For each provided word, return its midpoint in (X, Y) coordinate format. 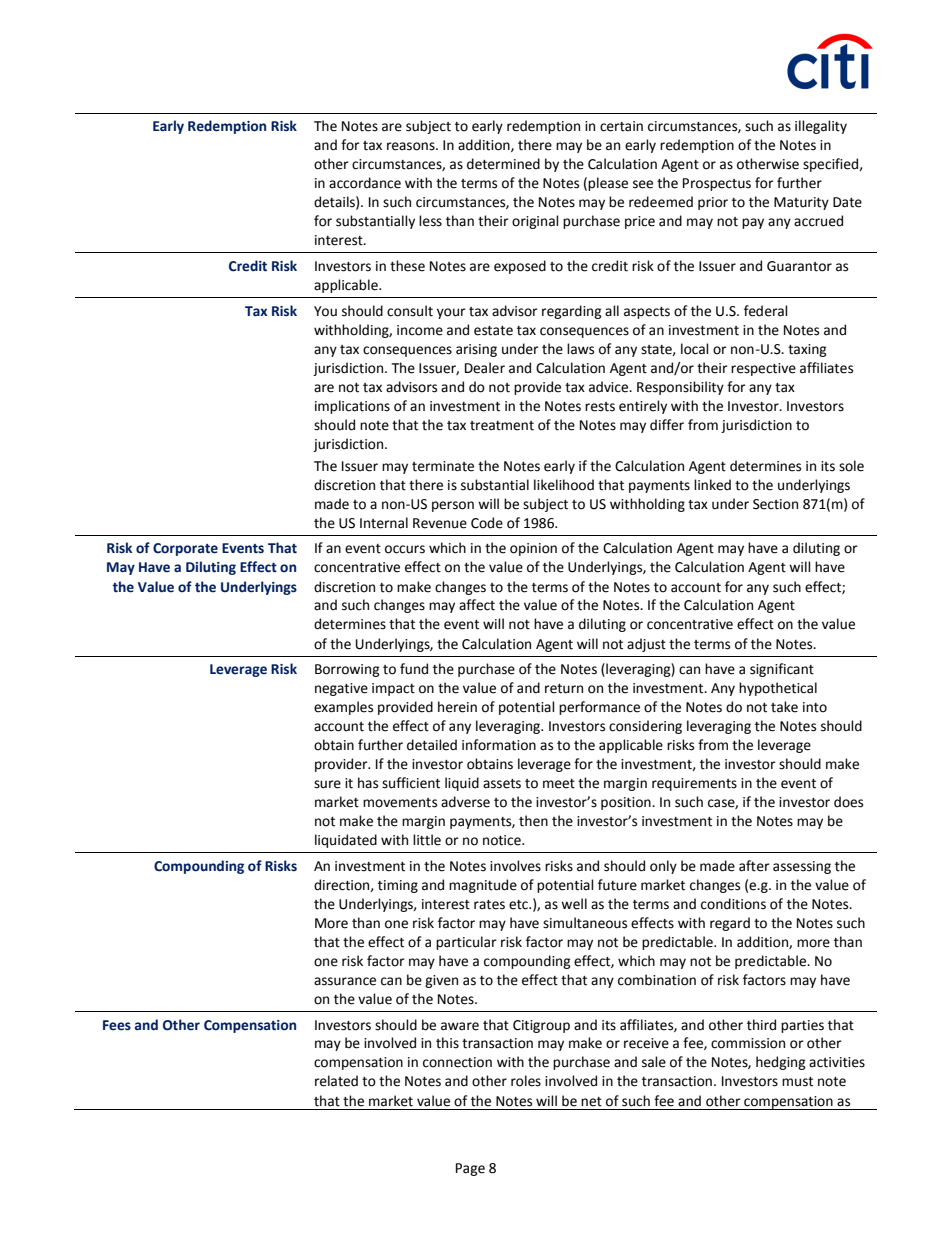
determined (503, 164)
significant (782, 670)
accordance (365, 183)
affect (477, 605)
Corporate (185, 549)
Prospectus (717, 184)
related (336, 1081)
